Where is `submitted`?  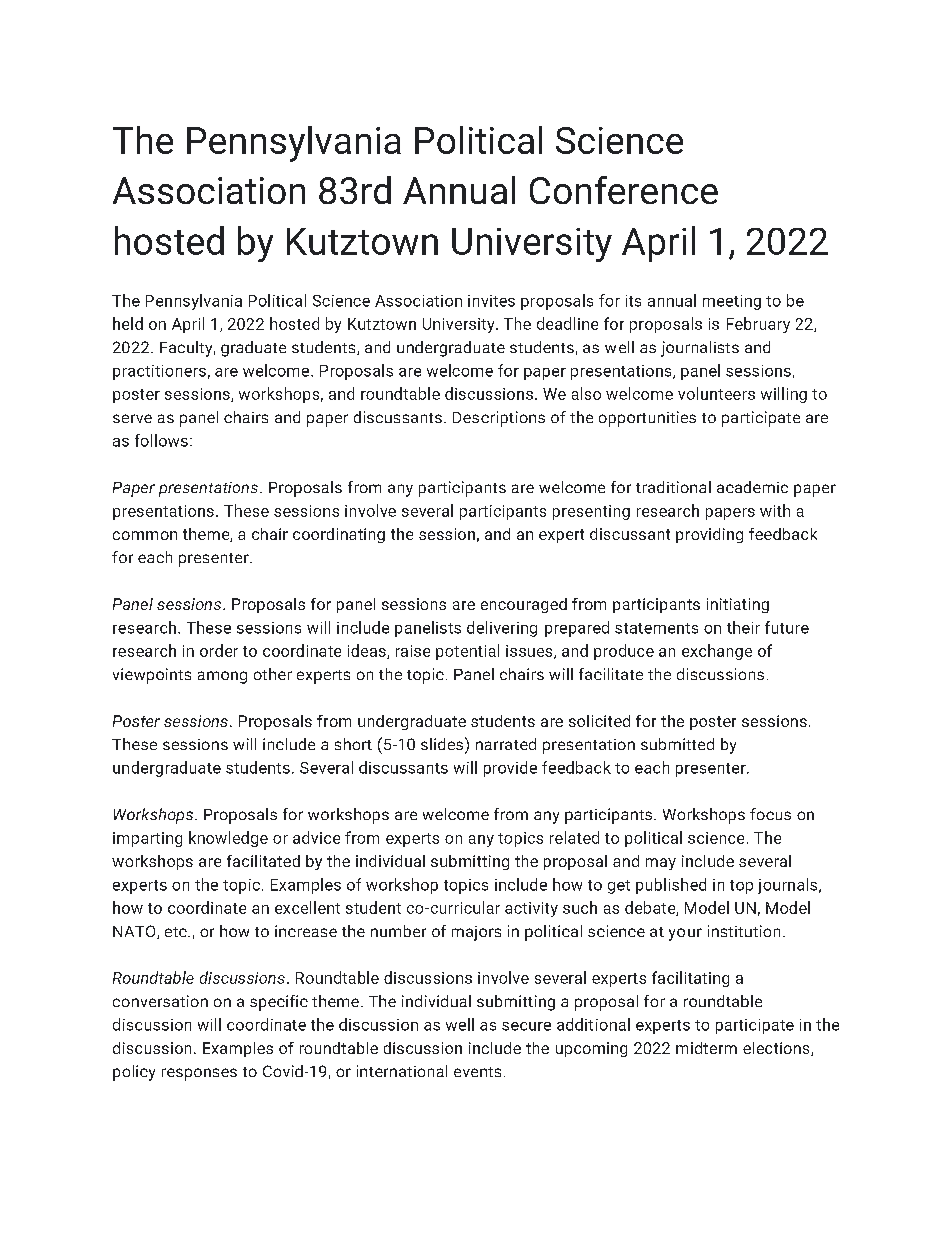 submitted is located at coordinates (677, 744).
